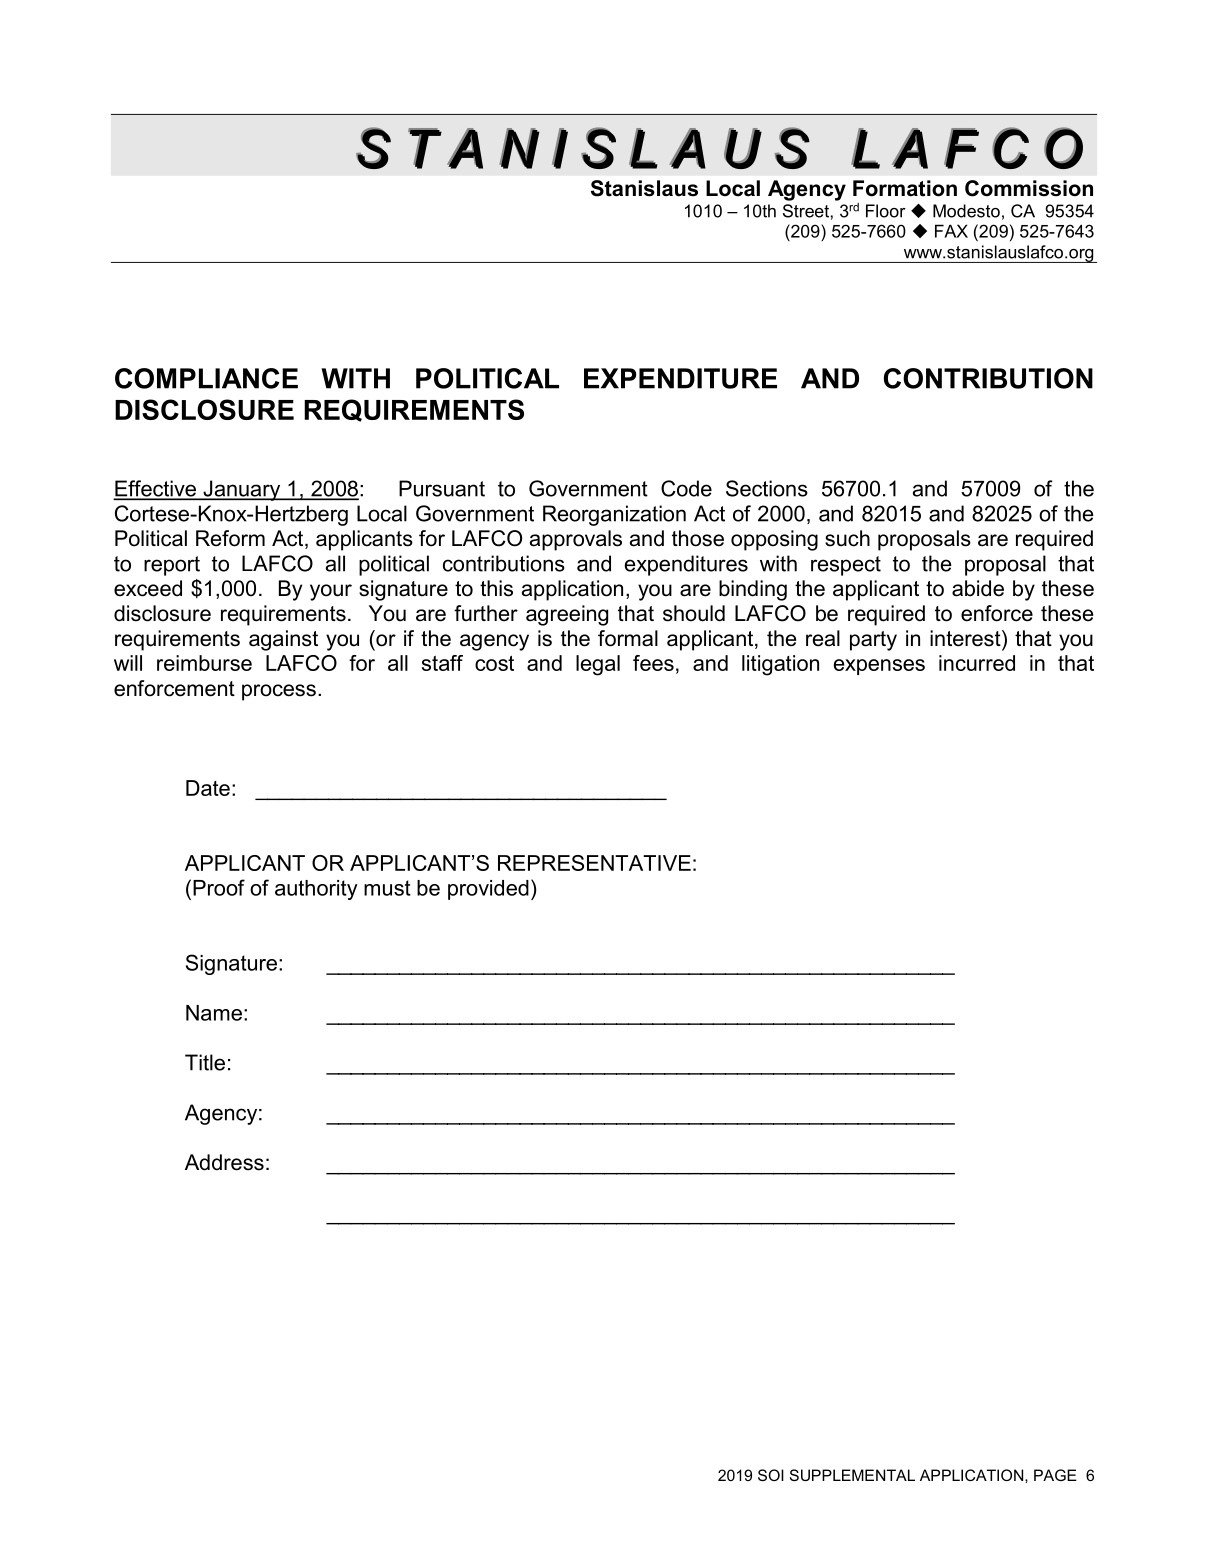 The width and height of the page is (1208, 1563). What do you see at coordinates (771, 1475) in the page?
I see `SOI` at bounding box center [771, 1475].
